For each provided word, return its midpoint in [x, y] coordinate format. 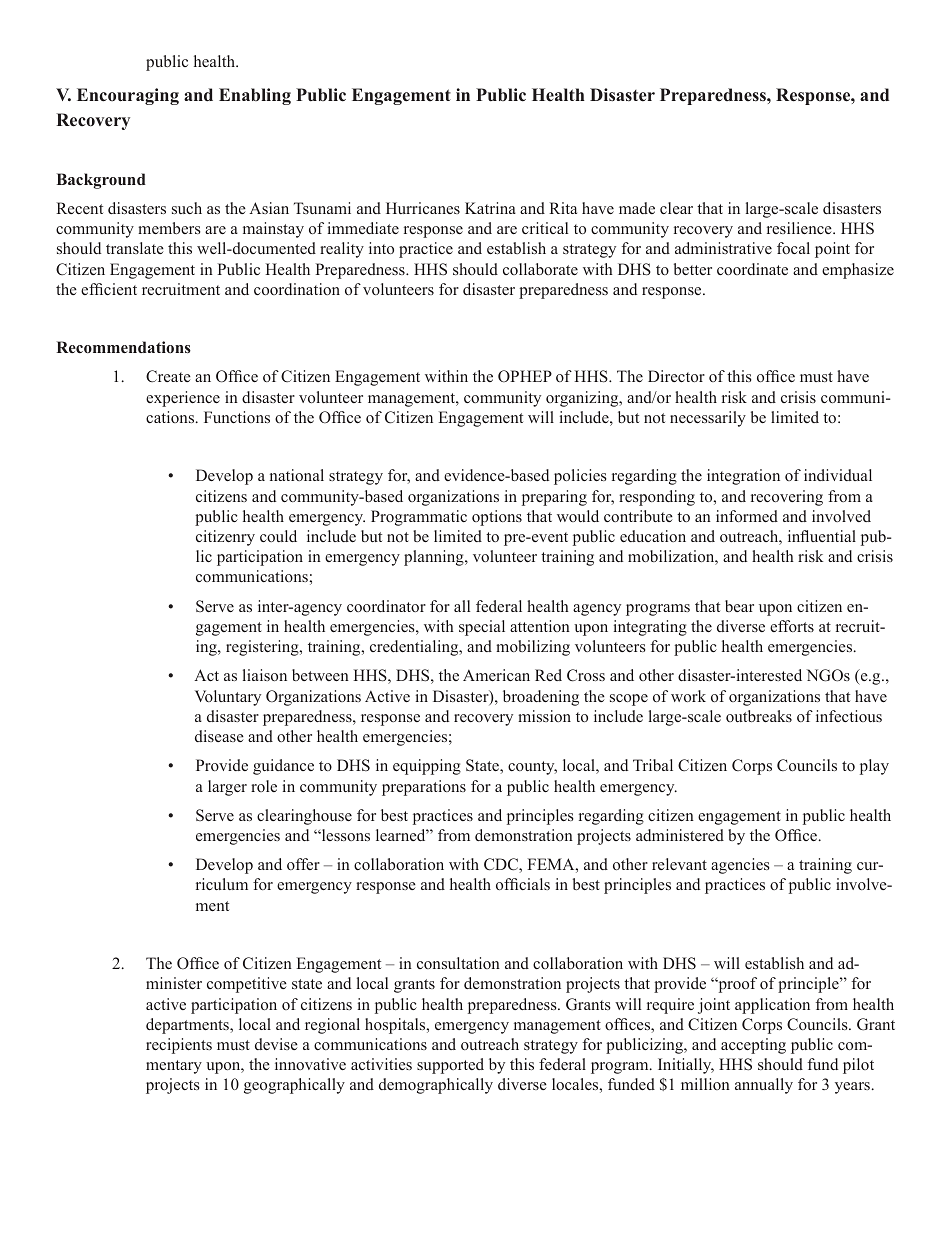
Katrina [490, 208]
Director [676, 376]
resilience [800, 228]
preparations [424, 788]
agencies [740, 866]
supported [450, 1066]
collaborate [540, 269]
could [278, 536]
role [264, 786]
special [482, 628]
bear [739, 606]
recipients [179, 1046]
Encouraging [128, 96]
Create [168, 376]
